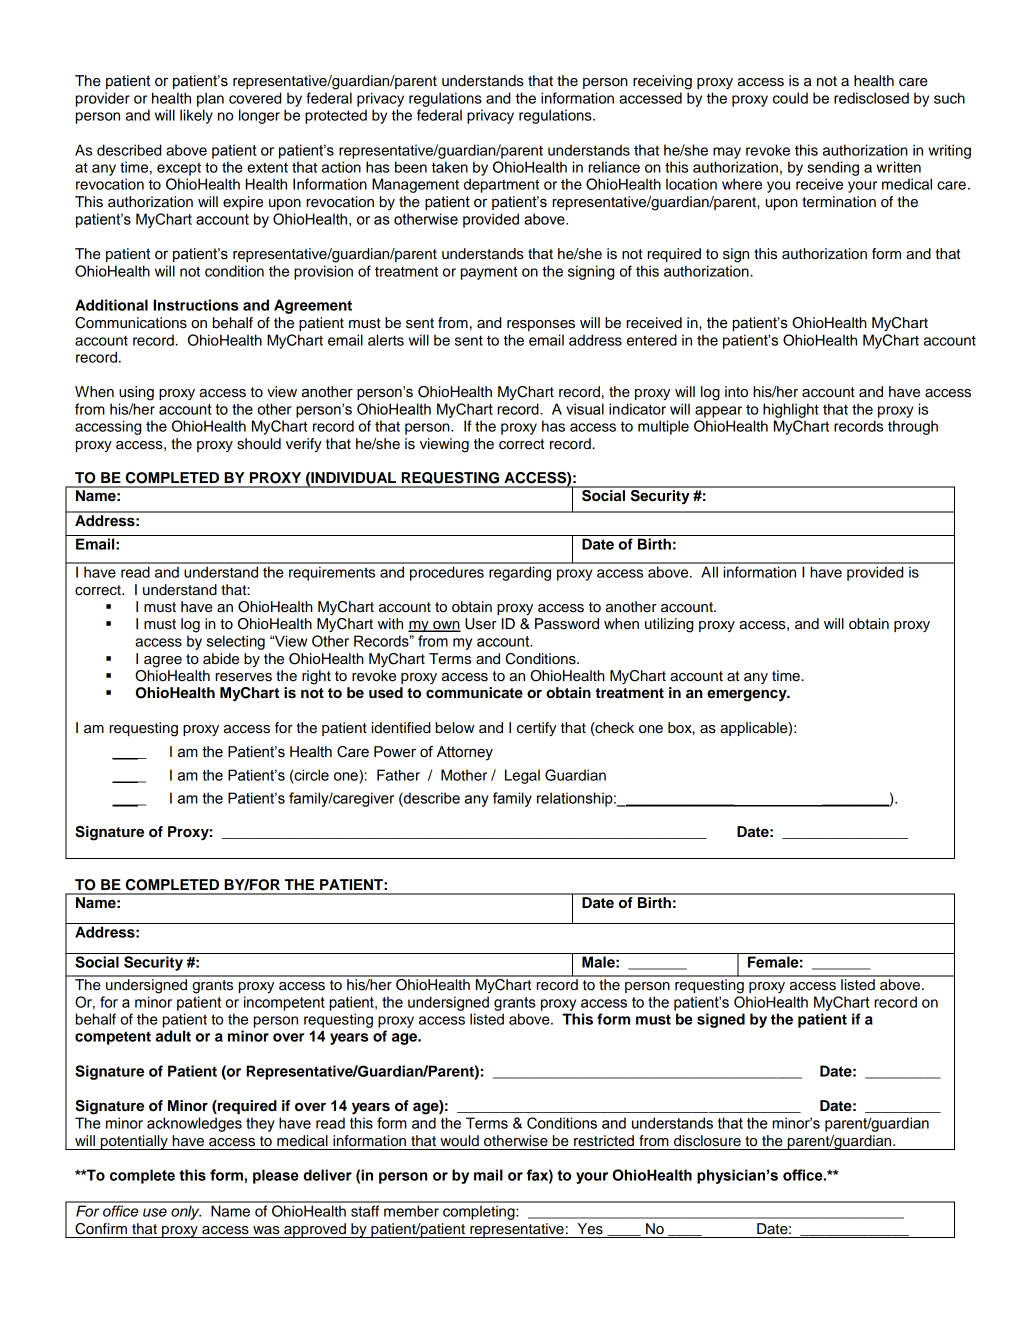  Describe the element at coordinates (501, 185) in the screenshot. I see `department` at that location.
